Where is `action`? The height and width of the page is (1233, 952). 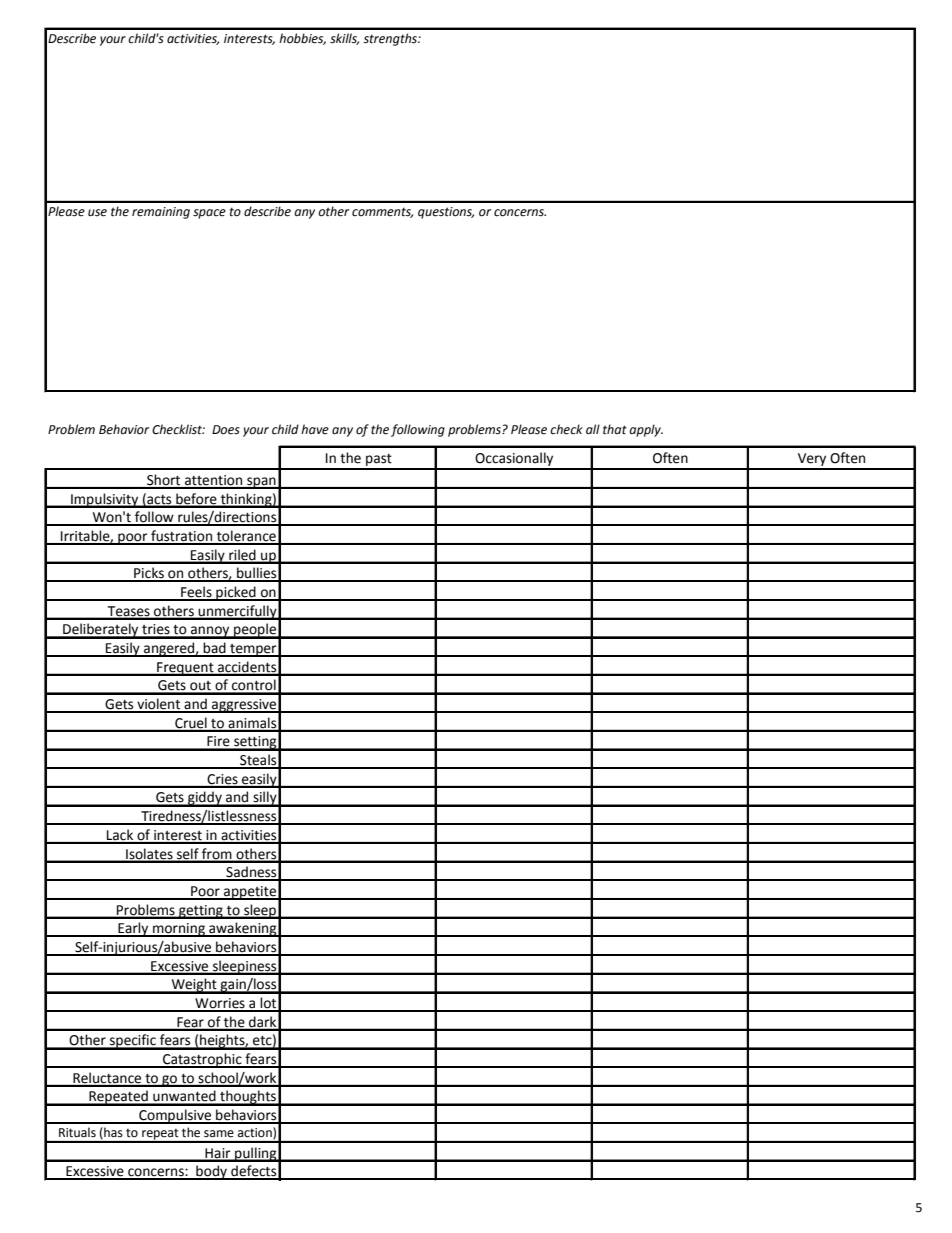 action is located at coordinates (256, 1133).
